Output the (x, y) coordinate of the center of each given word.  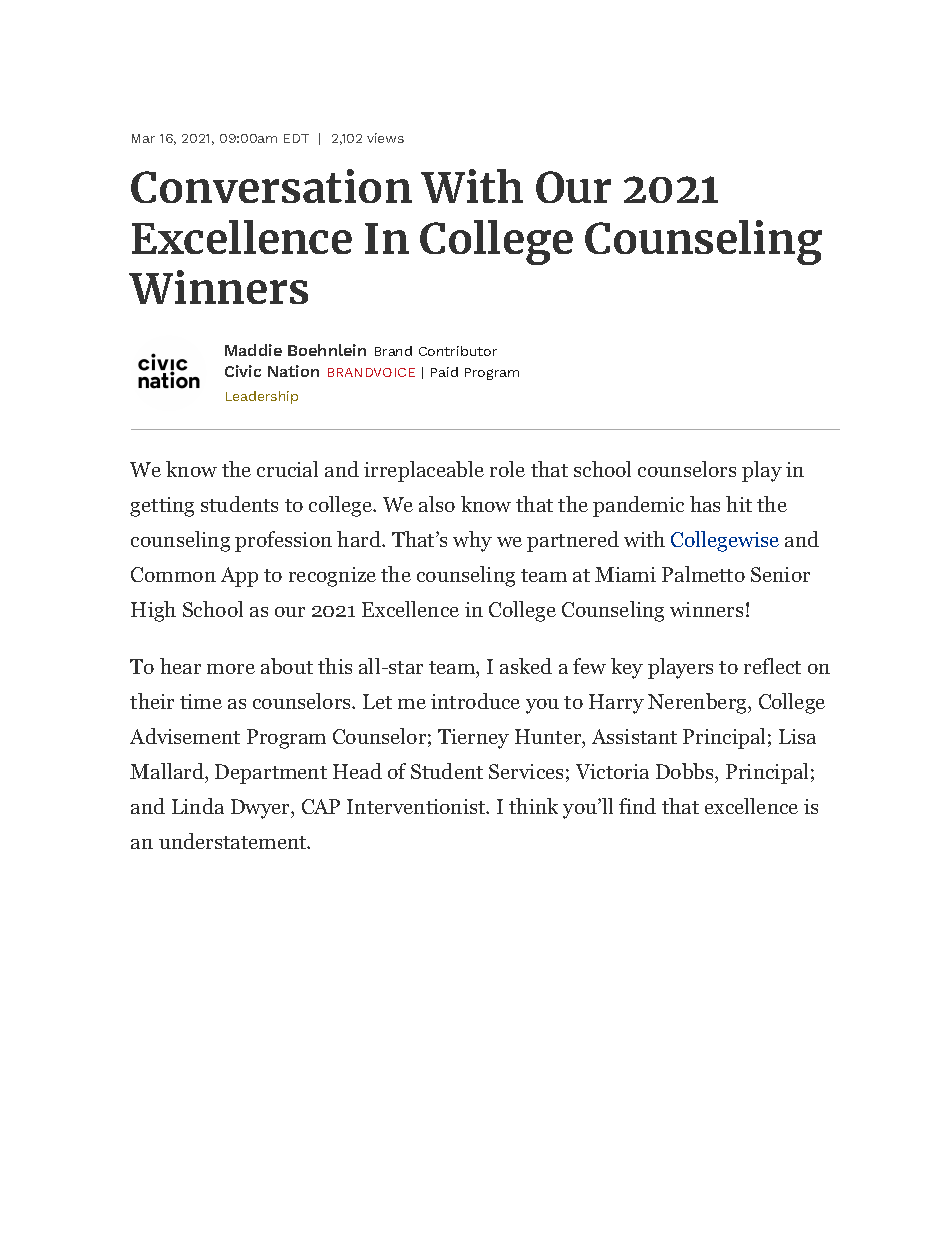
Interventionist (417, 806)
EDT (296, 138)
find (637, 806)
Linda (198, 806)
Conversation (271, 186)
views (385, 138)
